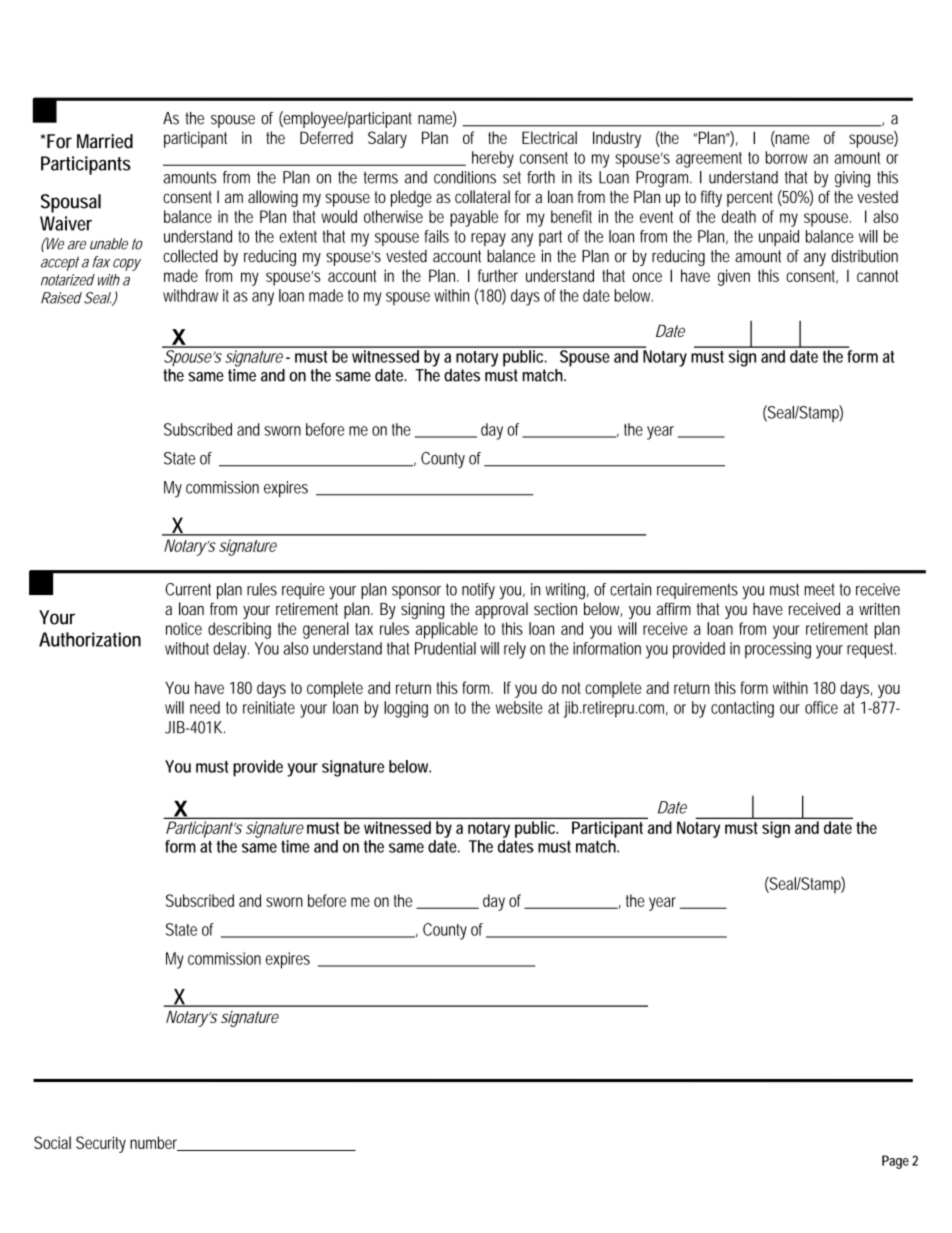  I want to click on conditions, so click(465, 177).
